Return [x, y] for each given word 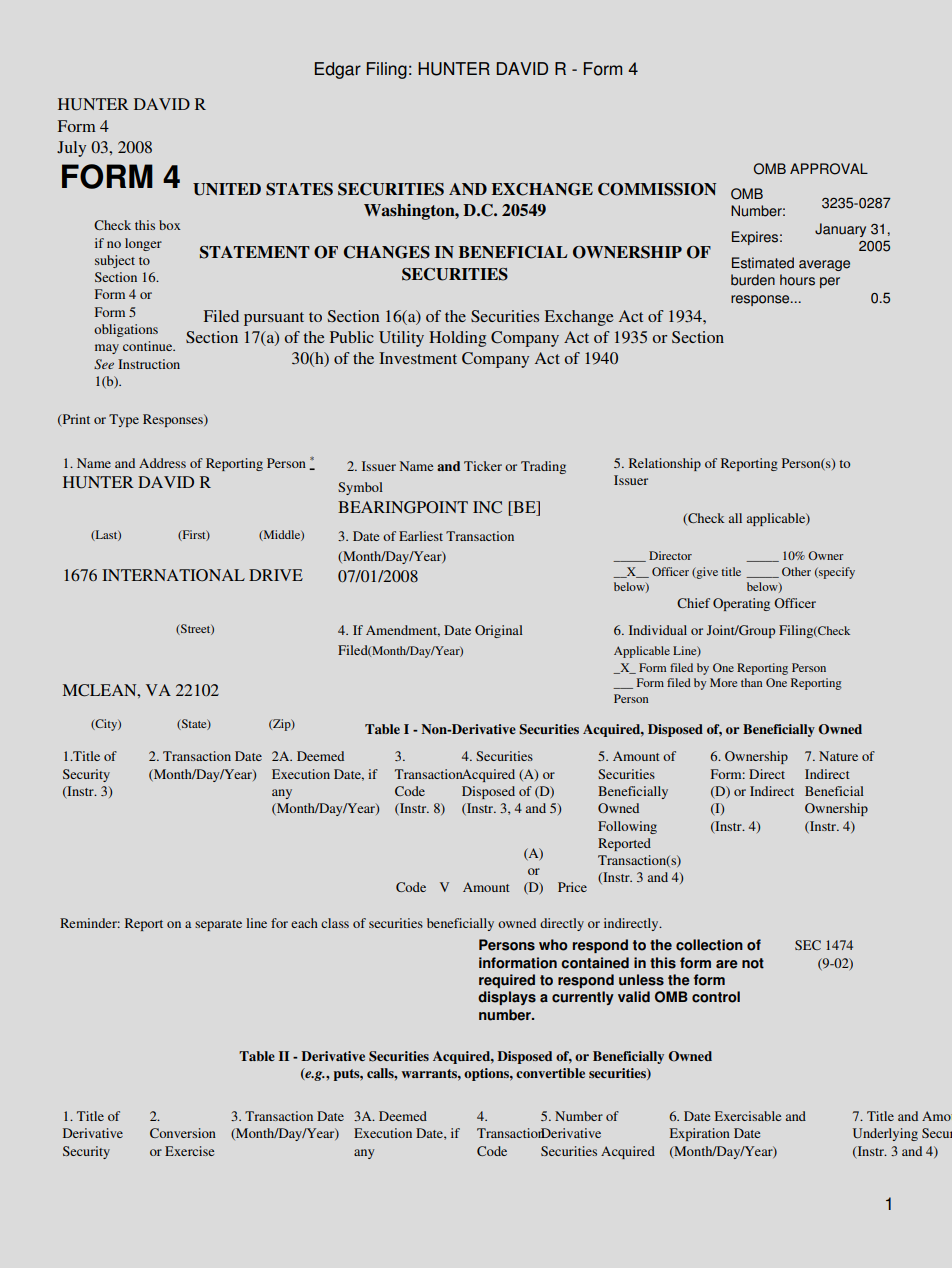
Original [499, 631]
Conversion [183, 1133]
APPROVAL [829, 169]
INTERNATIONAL [173, 575]
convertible [550, 1073]
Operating [741, 604]
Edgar [338, 70]
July [71, 149]
